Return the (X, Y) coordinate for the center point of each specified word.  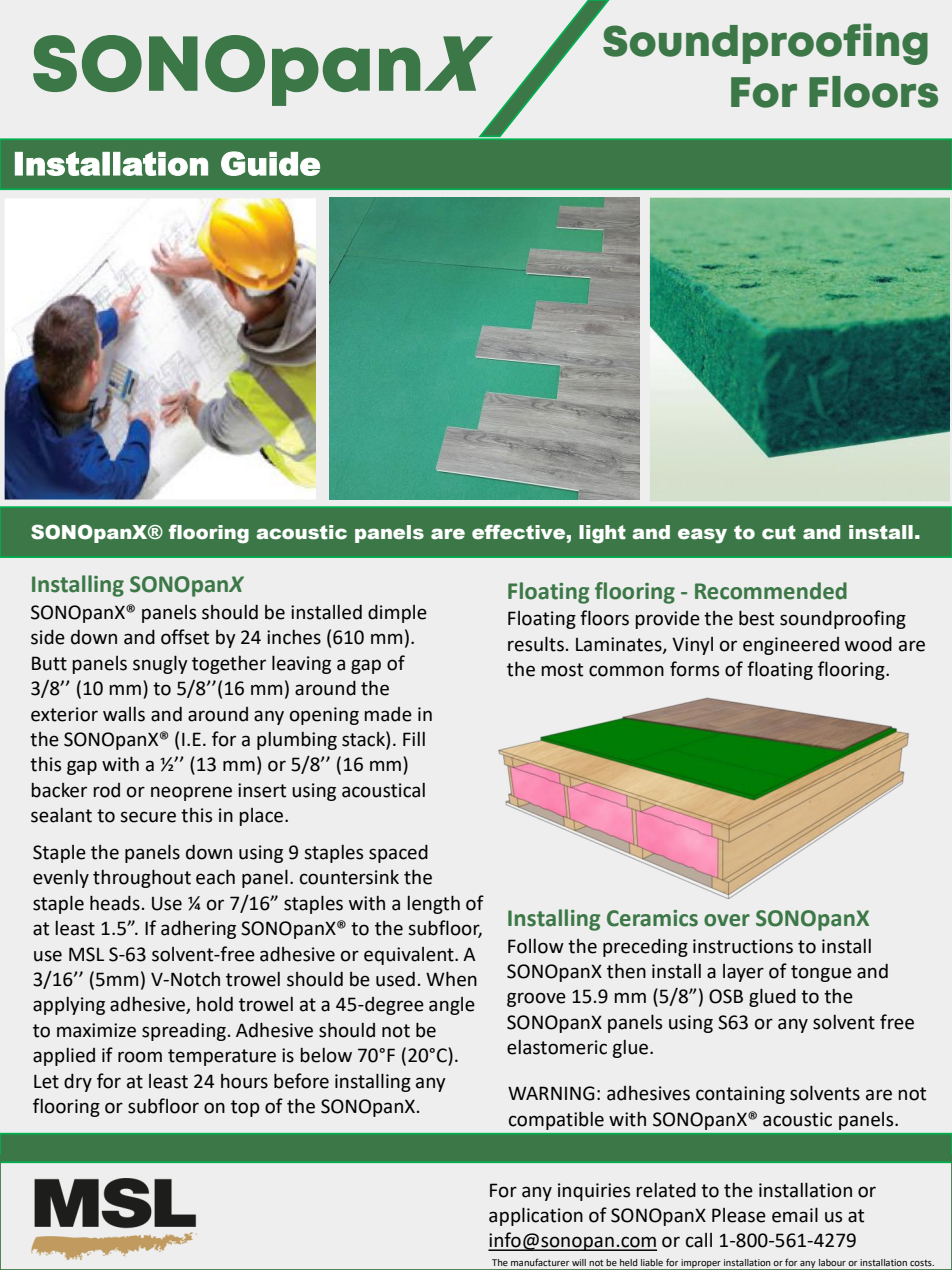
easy (702, 535)
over (727, 920)
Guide (270, 163)
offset (185, 637)
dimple (397, 614)
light (602, 534)
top (245, 1108)
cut (779, 532)
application (536, 1216)
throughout (142, 878)
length (433, 904)
